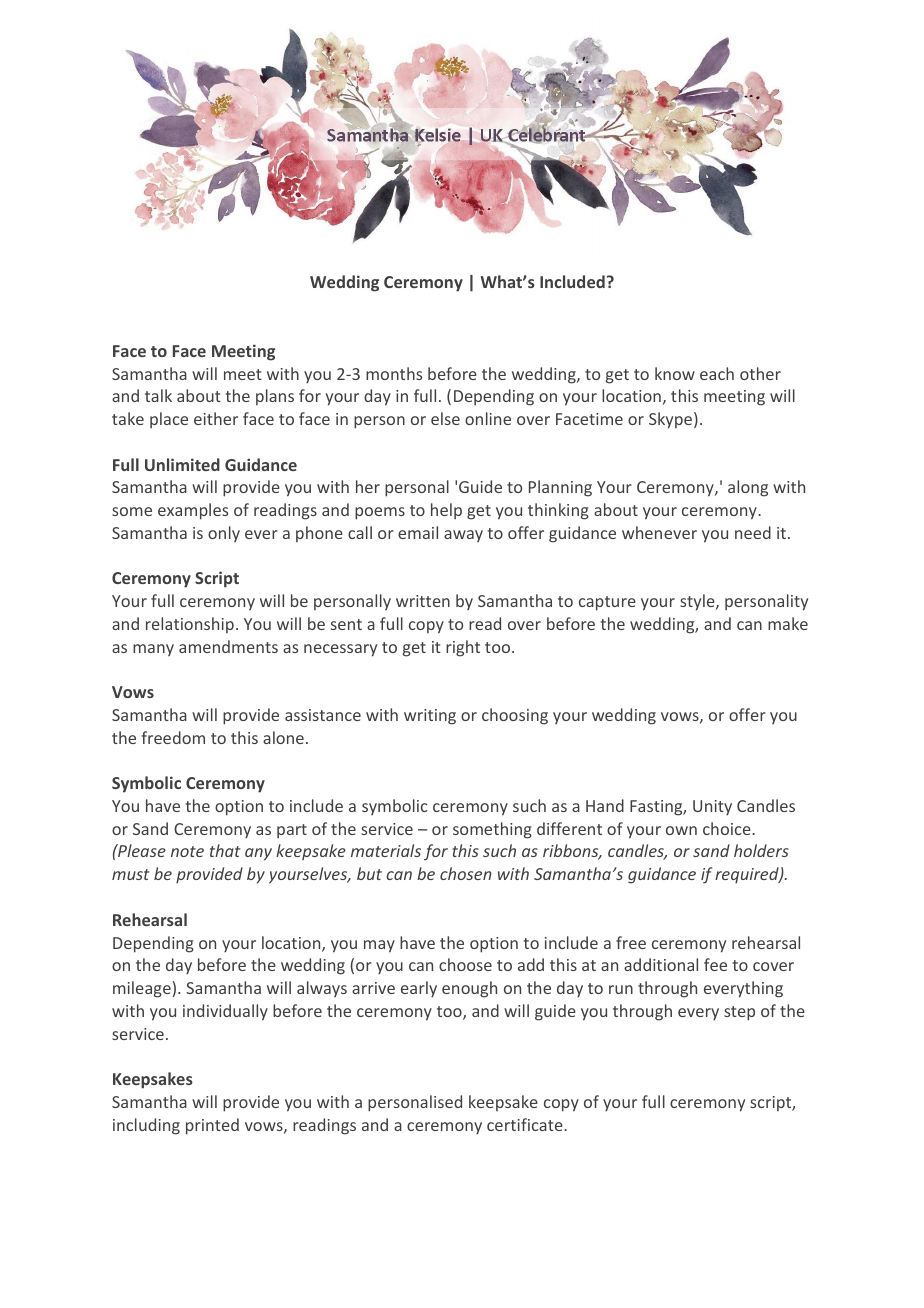 The width and height of the image is (924, 1308). I want to click on style, so click(698, 602).
